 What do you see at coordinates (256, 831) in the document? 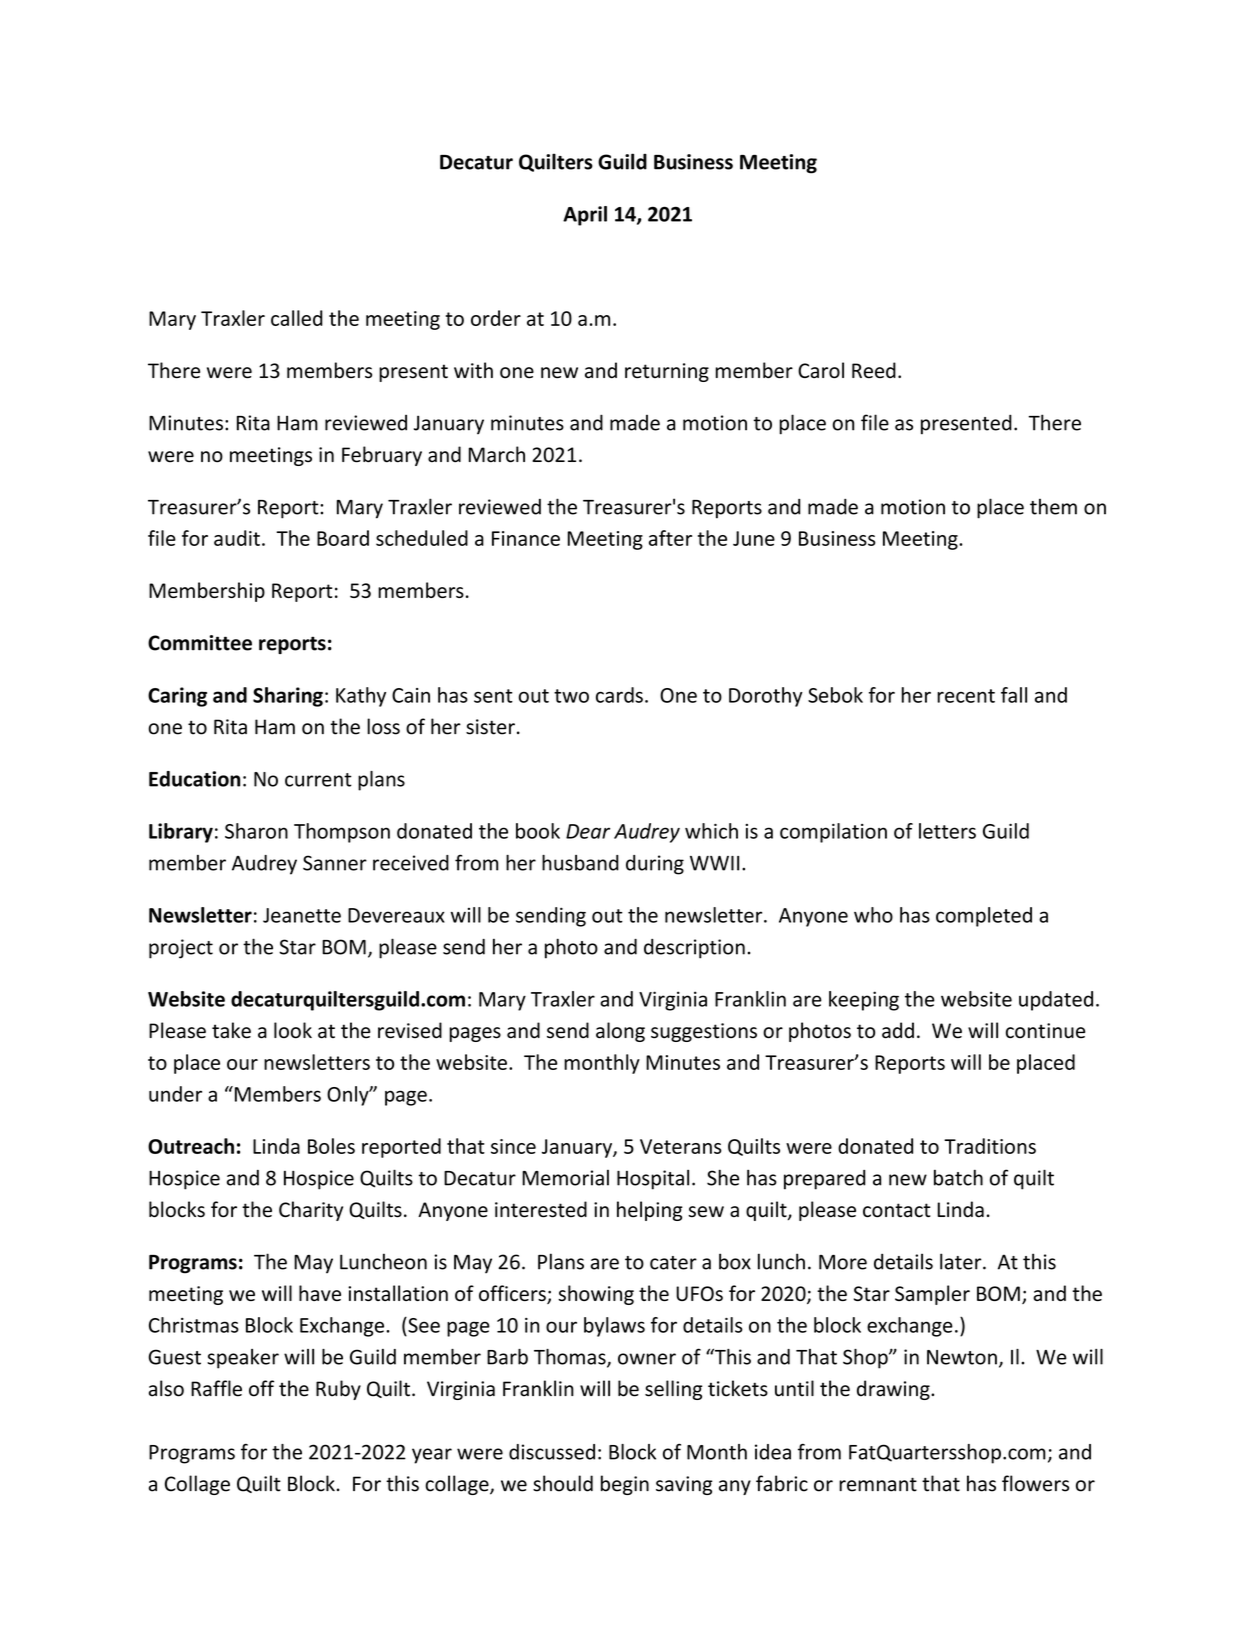
I see `Sharon` at bounding box center [256, 831].
